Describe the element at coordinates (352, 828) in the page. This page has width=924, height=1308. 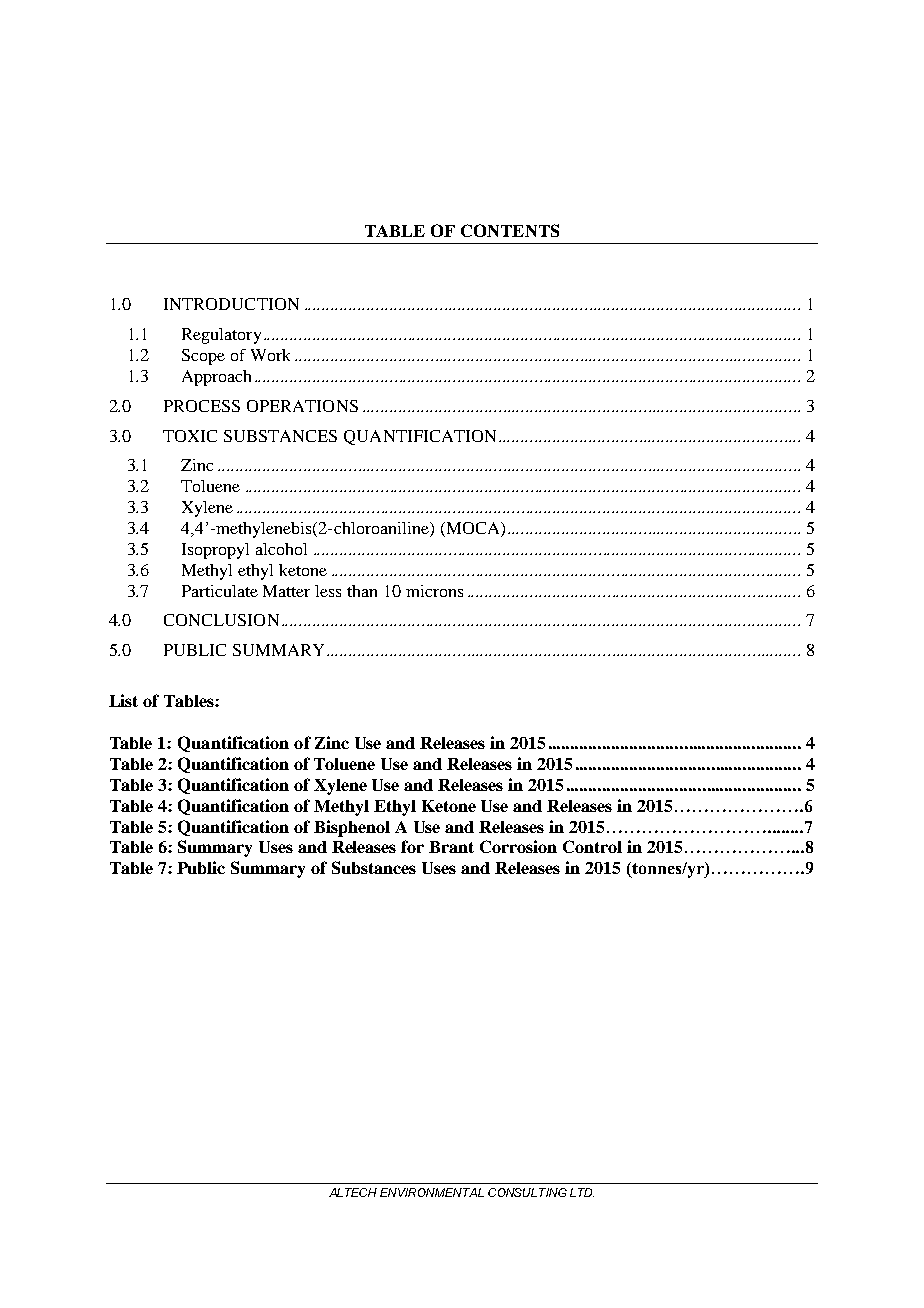
I see `Bisphenol` at that location.
